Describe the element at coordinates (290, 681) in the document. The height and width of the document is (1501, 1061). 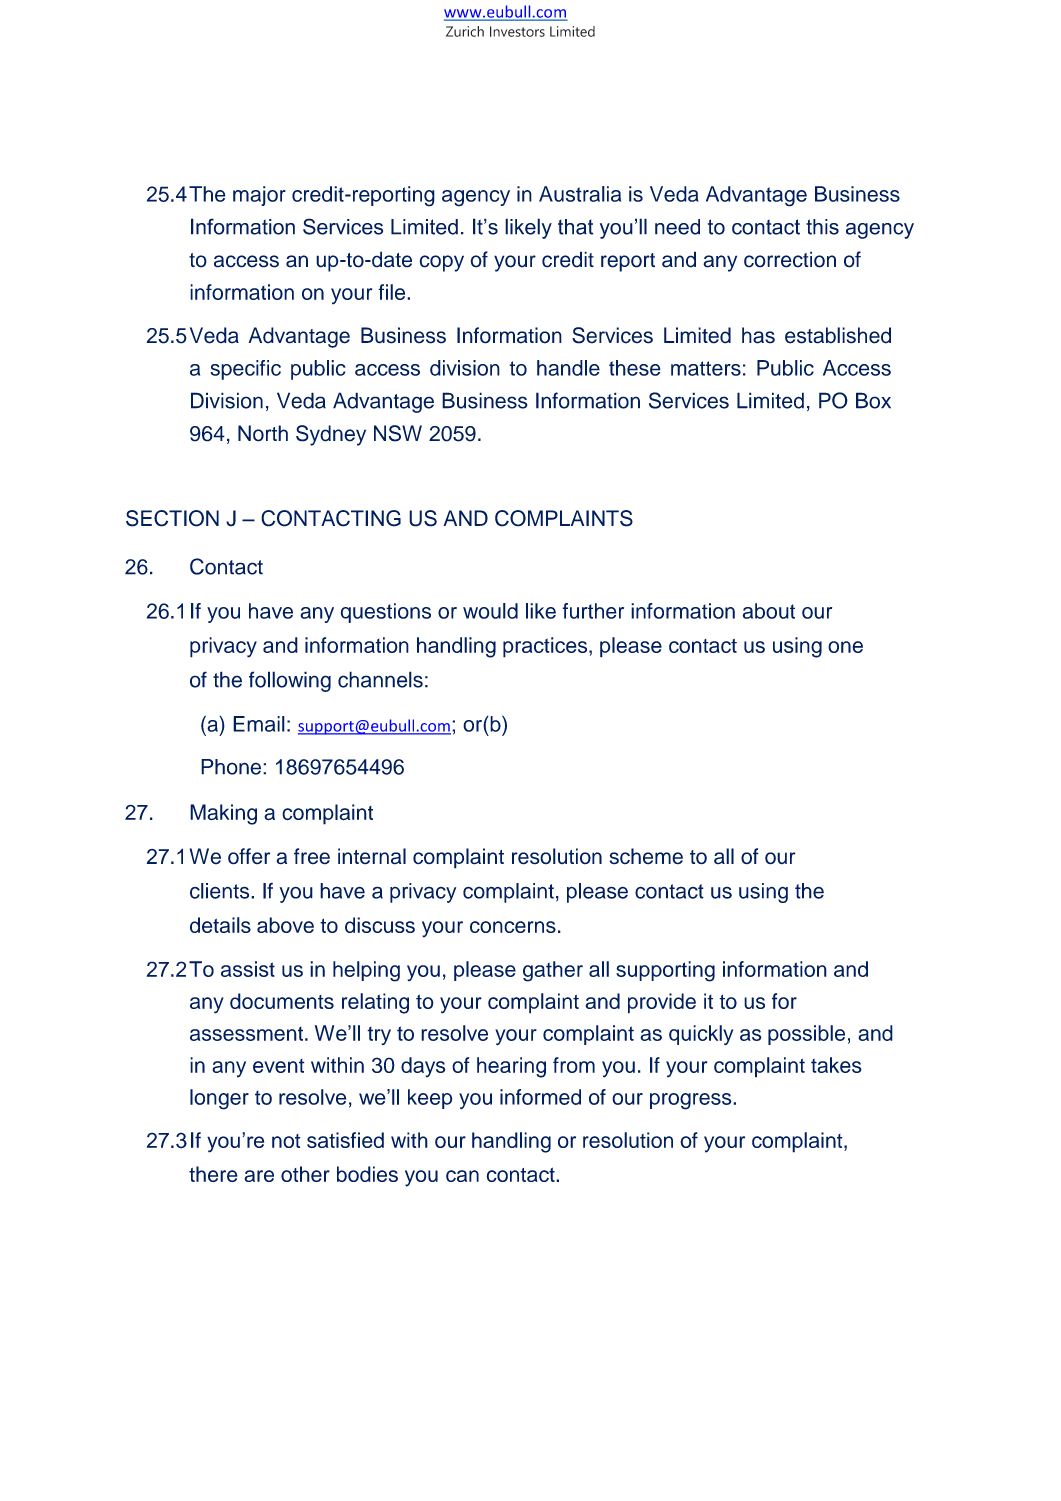
I see `following` at that location.
